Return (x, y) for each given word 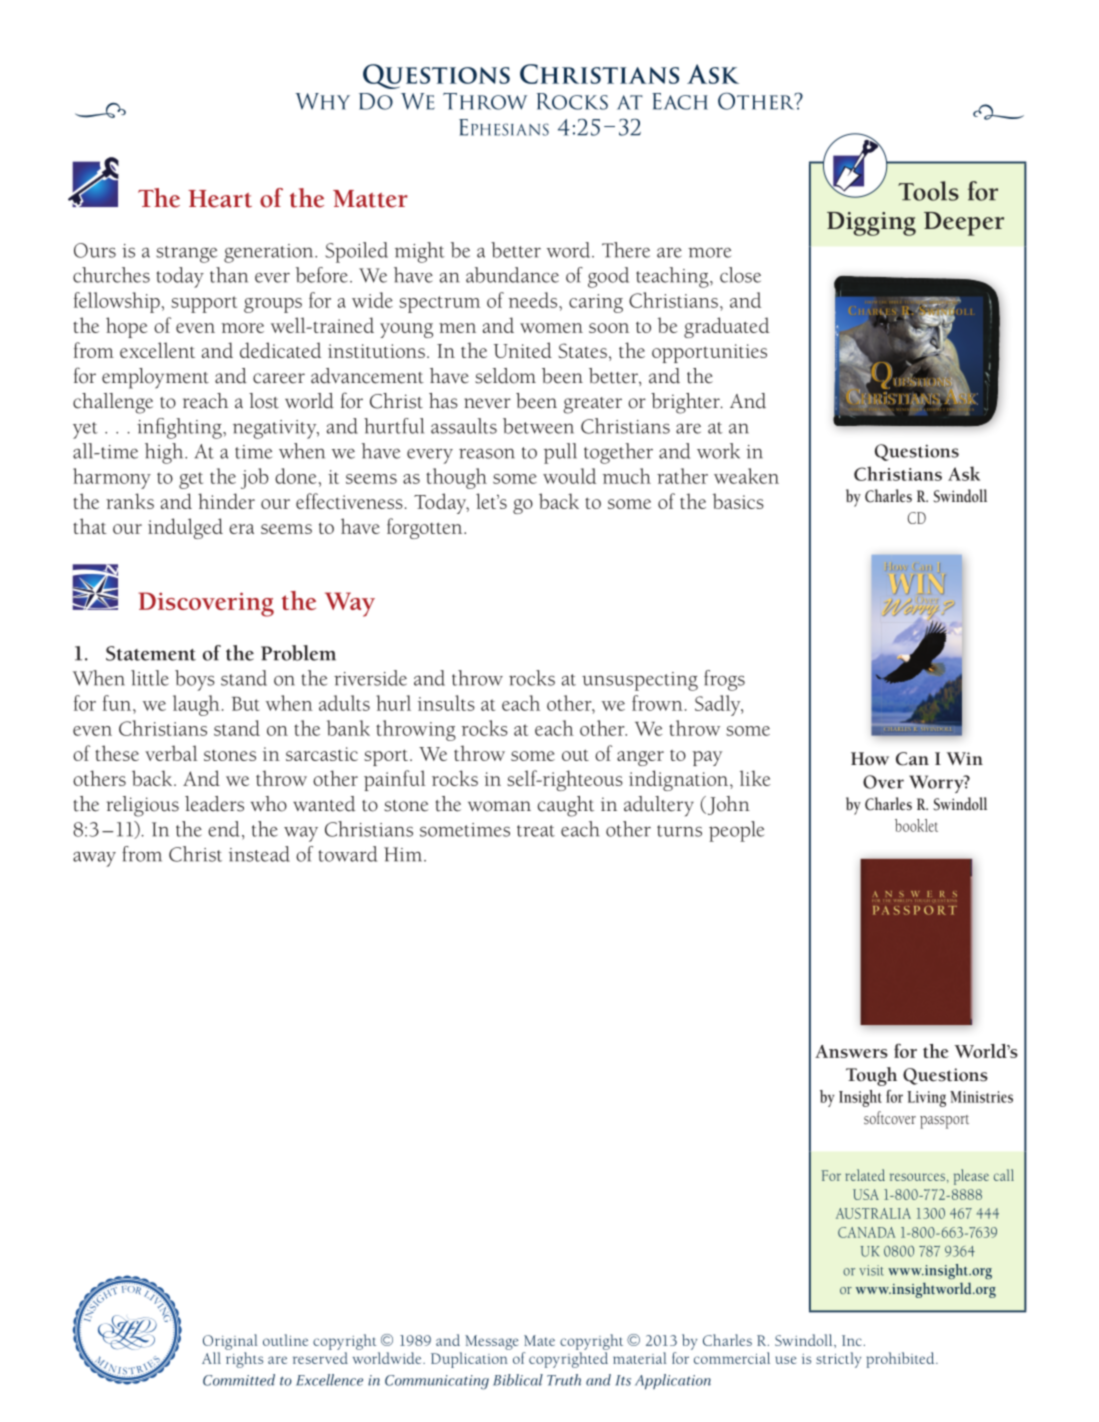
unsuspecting (640, 681)
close (740, 275)
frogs (724, 680)
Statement (151, 653)
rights (244, 1360)
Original (230, 1342)
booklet (916, 825)
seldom (505, 376)
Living (926, 1099)
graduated (726, 327)
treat (536, 831)
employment (155, 378)
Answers (851, 1051)
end (223, 829)
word (570, 250)
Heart (220, 199)
